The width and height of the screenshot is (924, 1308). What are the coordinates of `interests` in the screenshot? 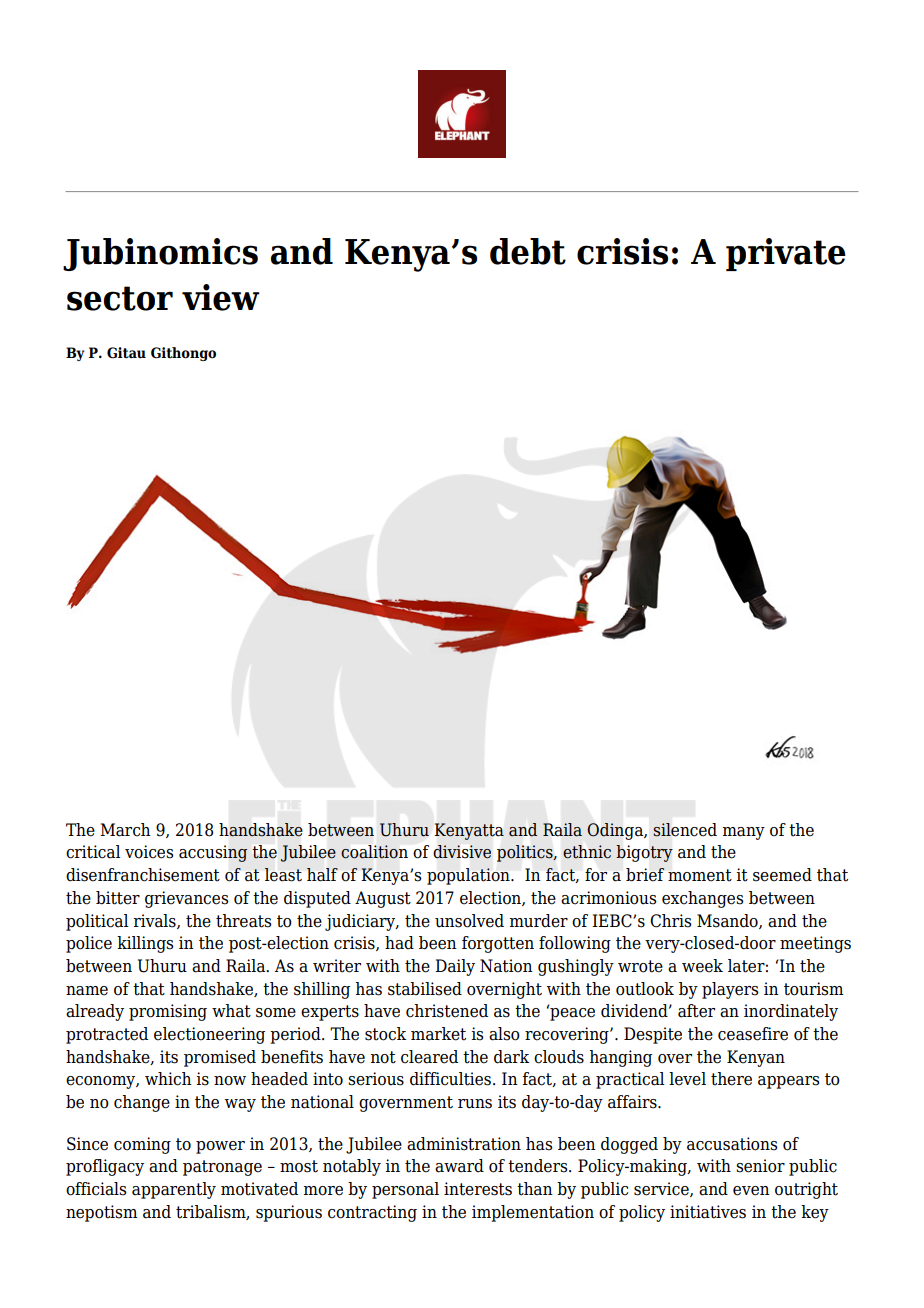 It's located at (478, 1189).
